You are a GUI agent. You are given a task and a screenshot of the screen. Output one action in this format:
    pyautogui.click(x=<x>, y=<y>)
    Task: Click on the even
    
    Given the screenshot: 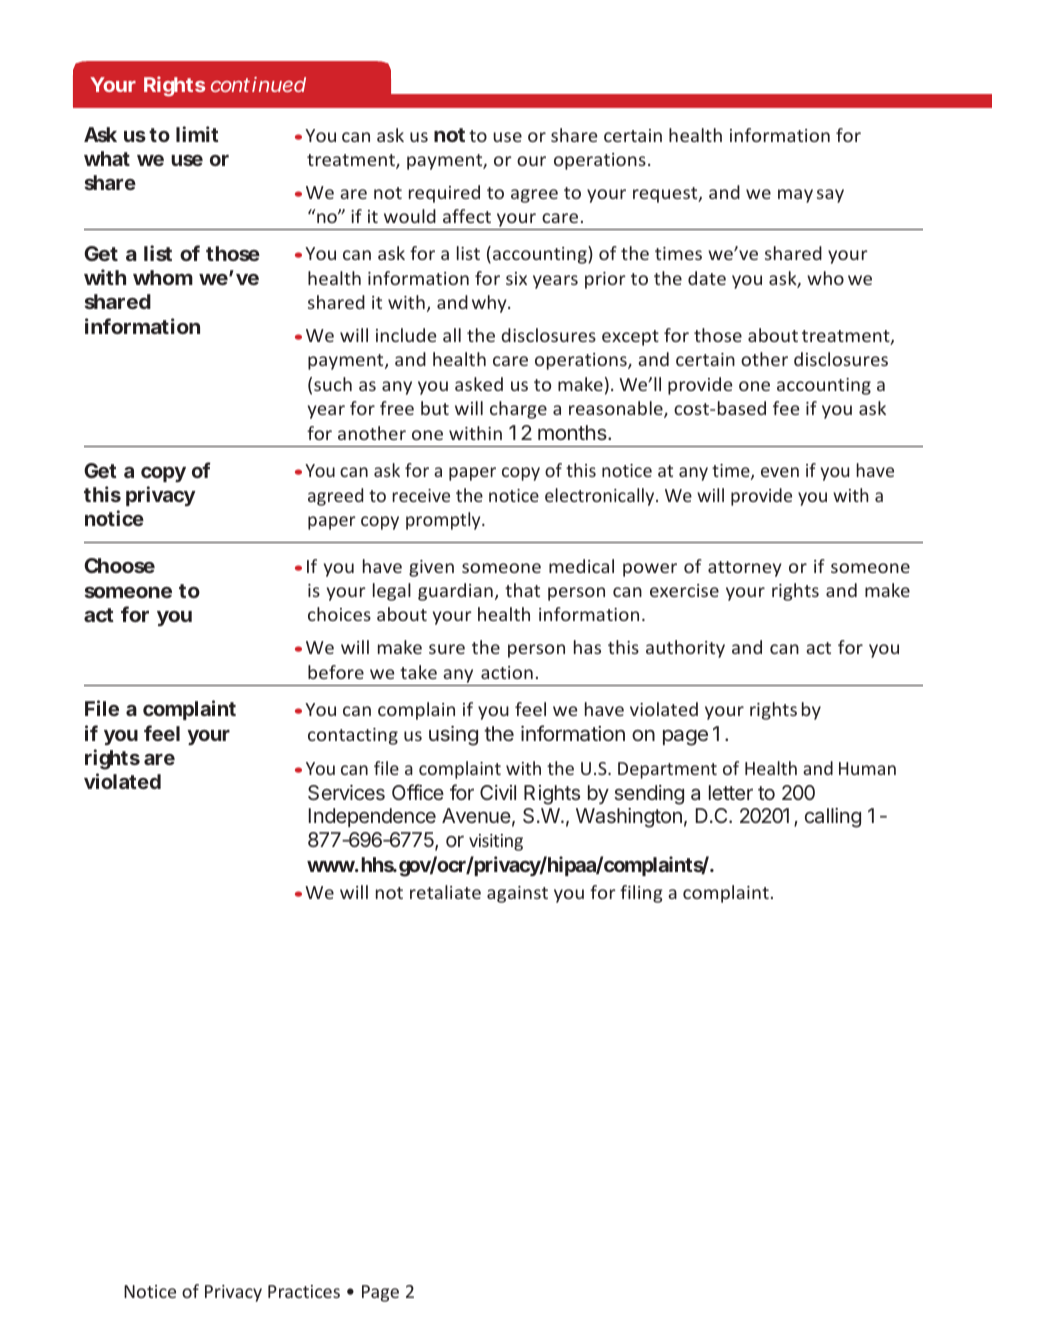 What is the action you would take?
    pyautogui.click(x=780, y=472)
